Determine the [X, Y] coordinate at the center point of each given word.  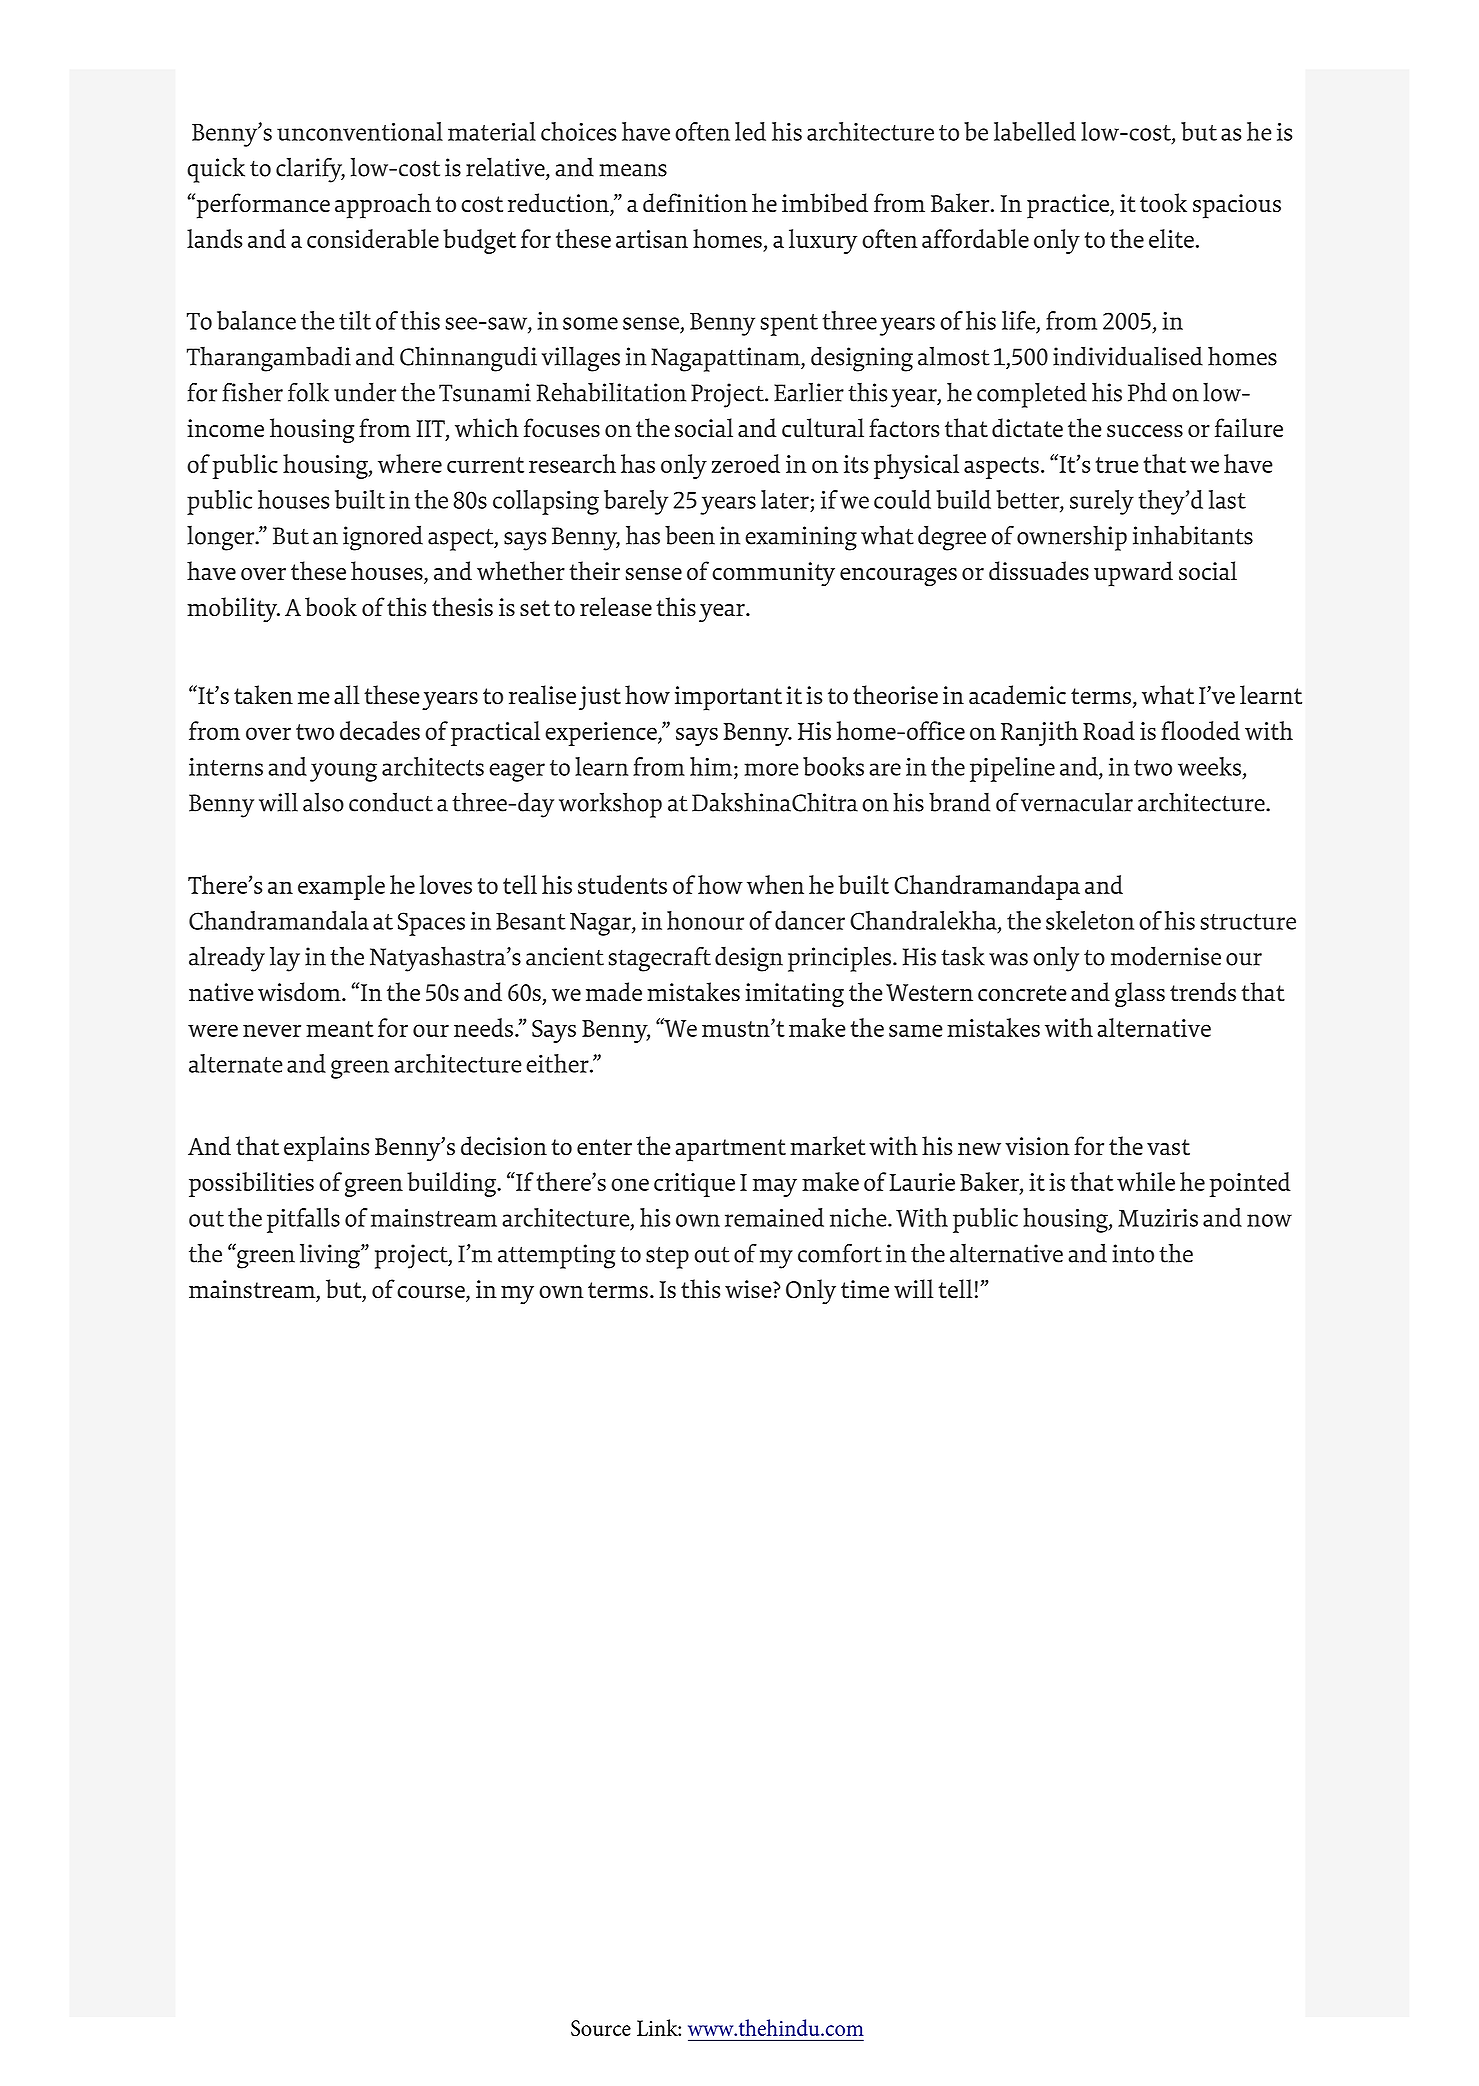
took [1163, 203]
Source [601, 2028]
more [771, 769]
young [343, 772]
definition [695, 203]
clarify [310, 170]
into [1133, 1253]
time [865, 1289]
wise [749, 1289]
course [432, 1293]
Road [1109, 730]
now [1269, 1220]
